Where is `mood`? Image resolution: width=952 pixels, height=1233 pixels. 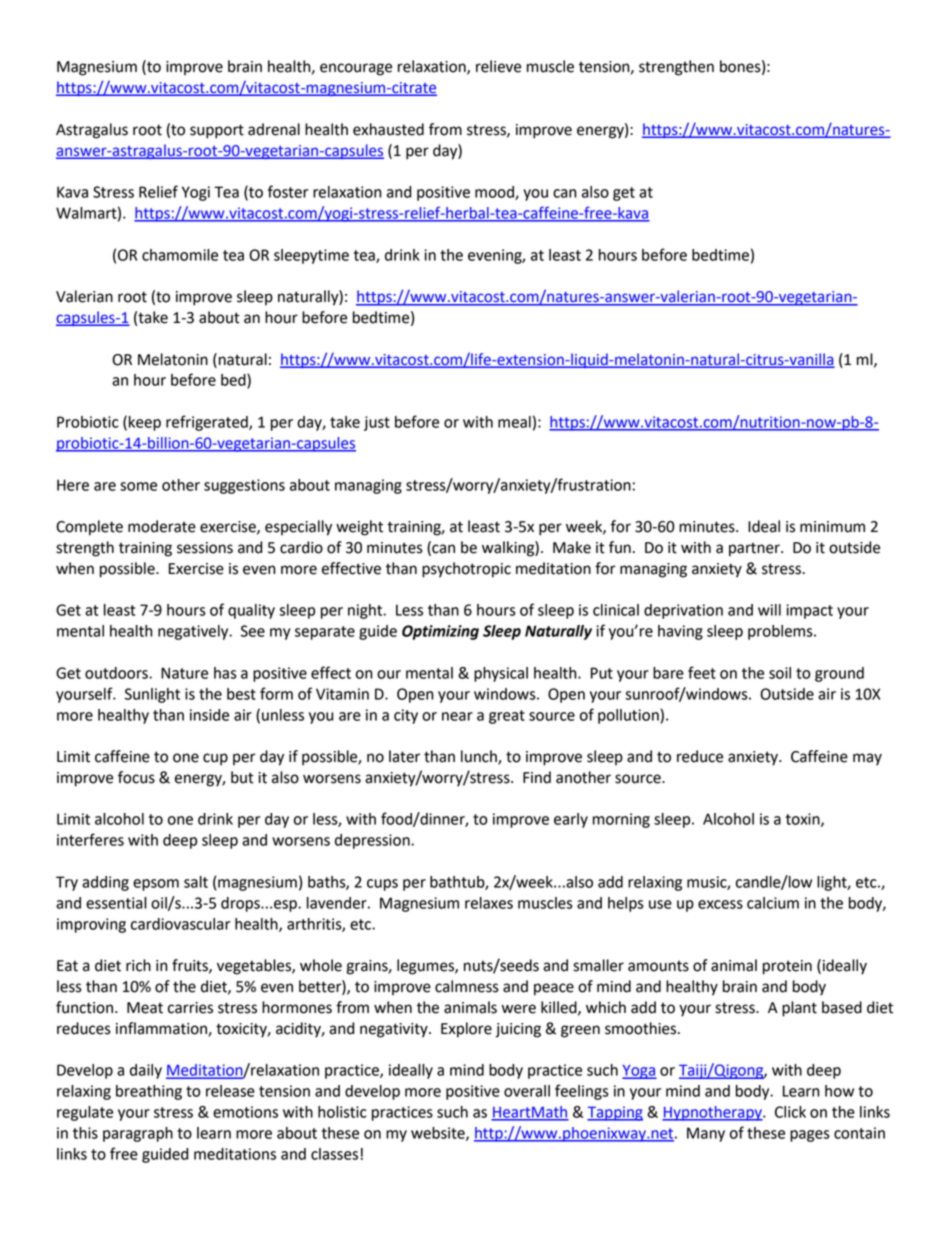 mood is located at coordinates (495, 193).
